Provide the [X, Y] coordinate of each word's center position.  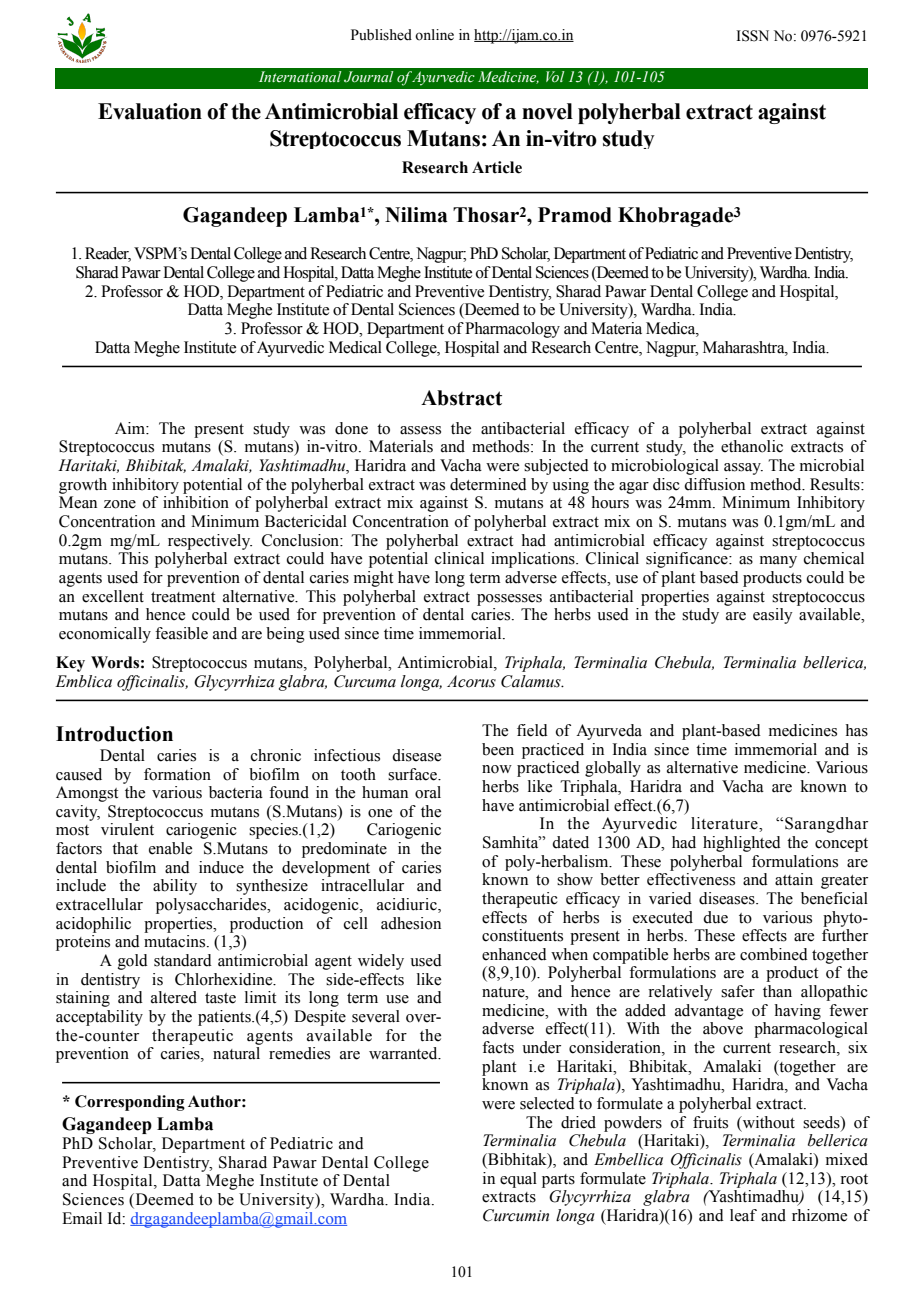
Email [82, 1218]
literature [725, 823]
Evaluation [150, 111]
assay [743, 469]
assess [420, 430]
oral [428, 792]
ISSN [753, 36]
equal [518, 1180]
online [434, 35]
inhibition [196, 502]
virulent [127, 829]
